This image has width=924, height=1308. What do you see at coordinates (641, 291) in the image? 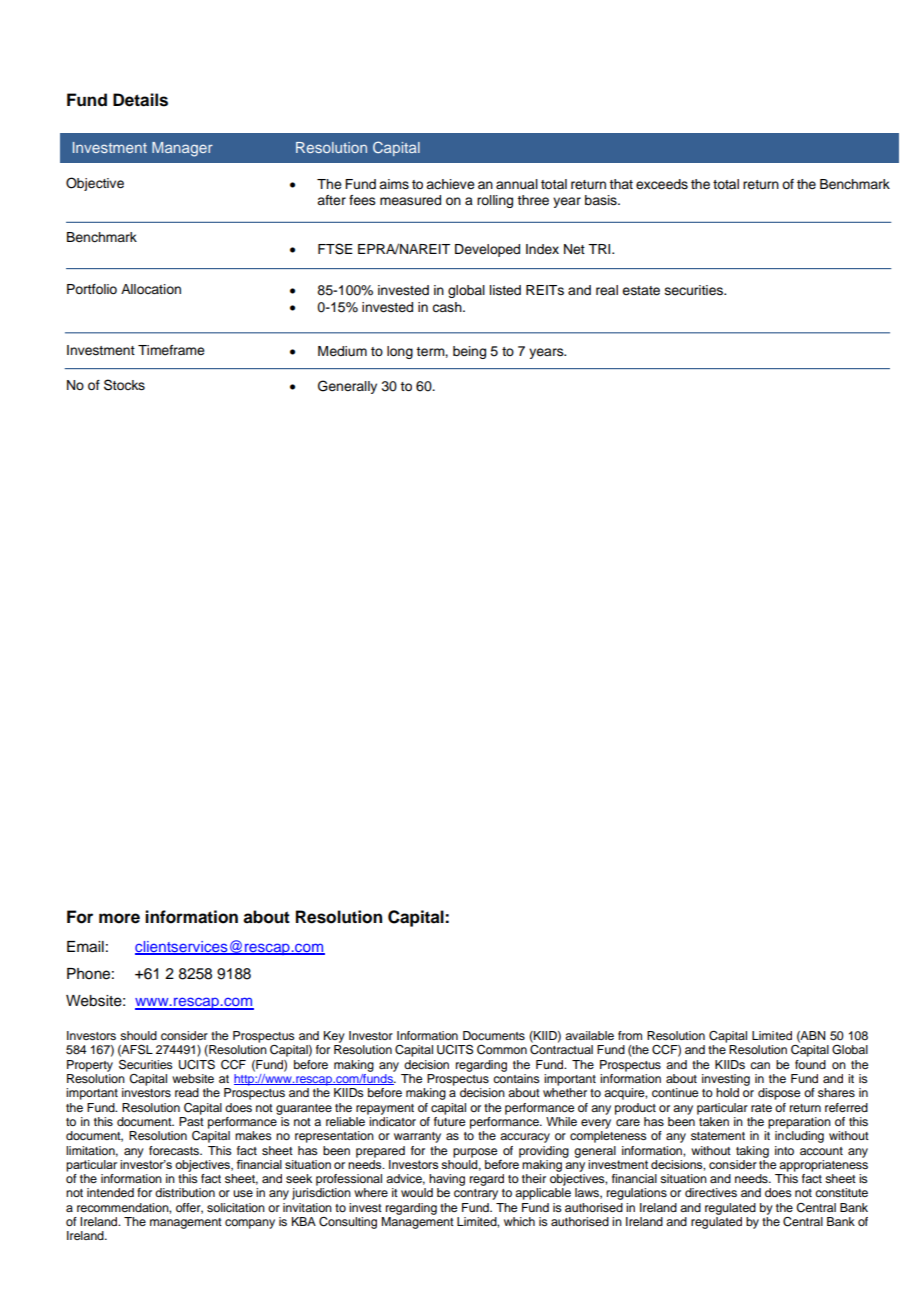
I see `estate` at bounding box center [641, 291].
